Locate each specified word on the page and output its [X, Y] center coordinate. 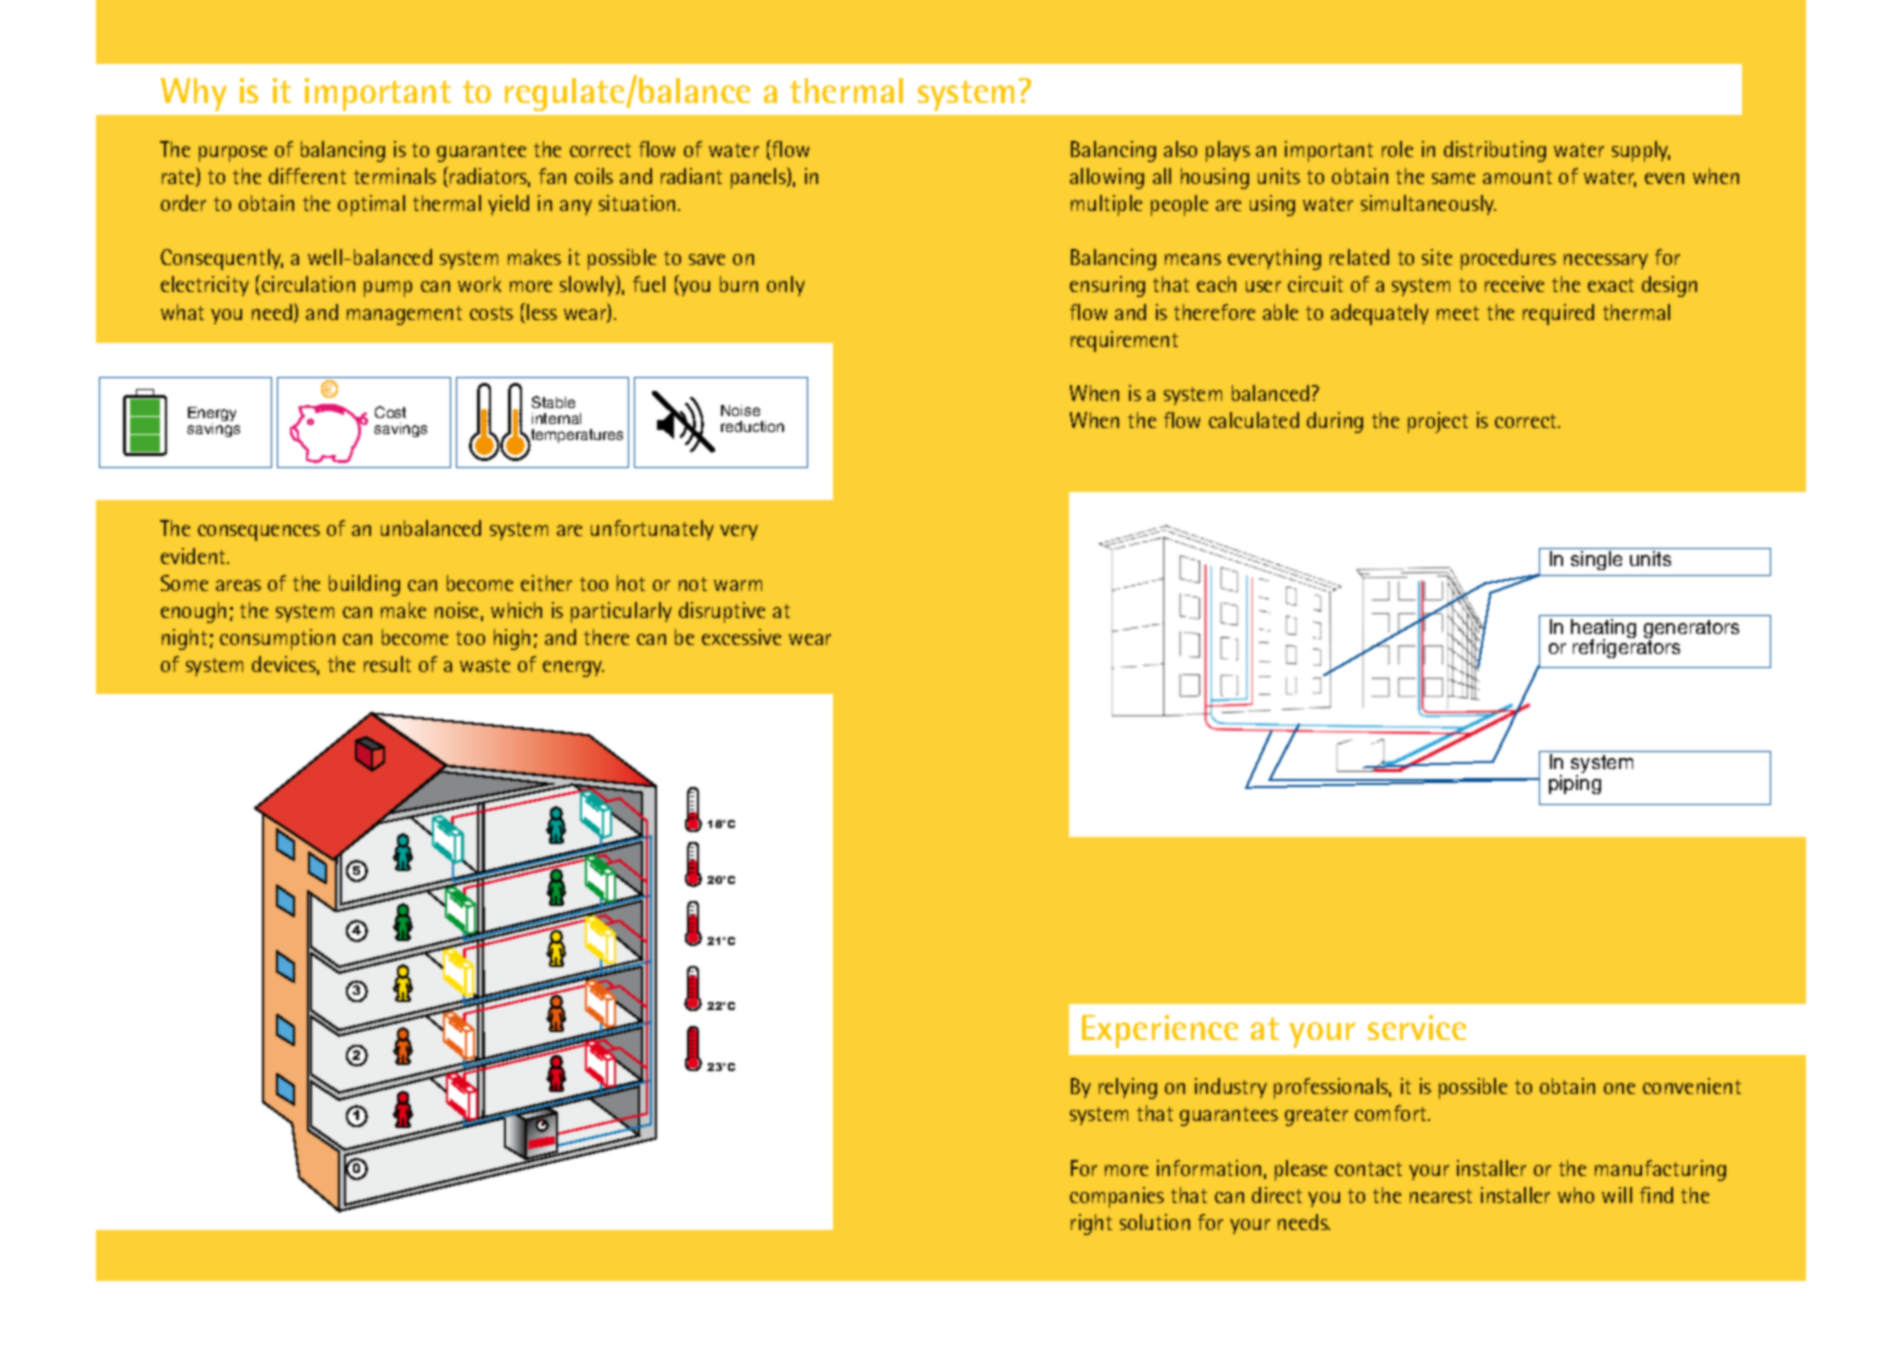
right [1091, 1224]
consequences [259, 533]
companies [1117, 1197]
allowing [1107, 178]
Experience [1160, 1031]
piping [1575, 784]
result [387, 664]
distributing [1495, 151]
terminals [395, 176]
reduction [752, 426]
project [1438, 422]
